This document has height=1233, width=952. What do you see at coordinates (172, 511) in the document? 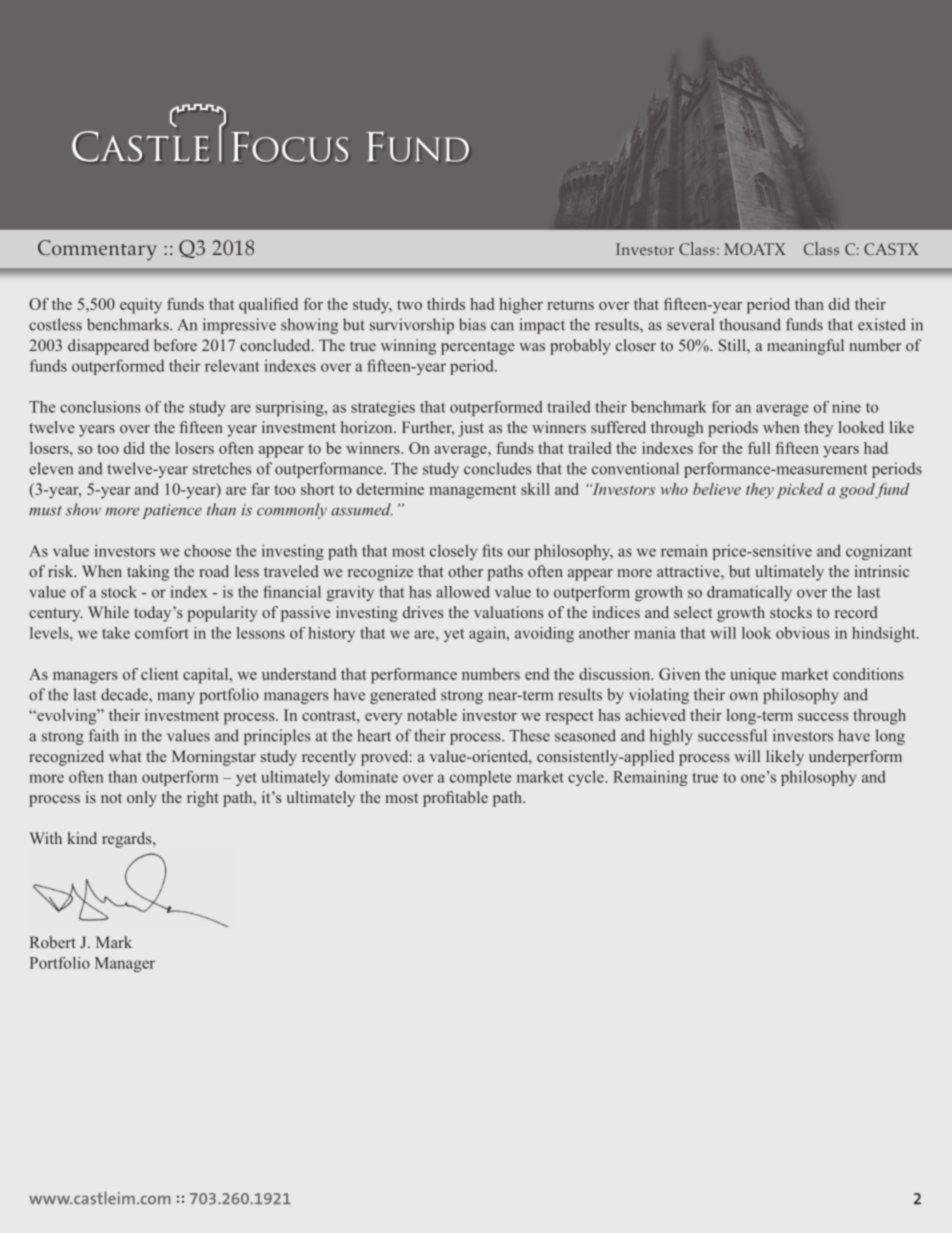
I see `patience` at bounding box center [172, 511].
